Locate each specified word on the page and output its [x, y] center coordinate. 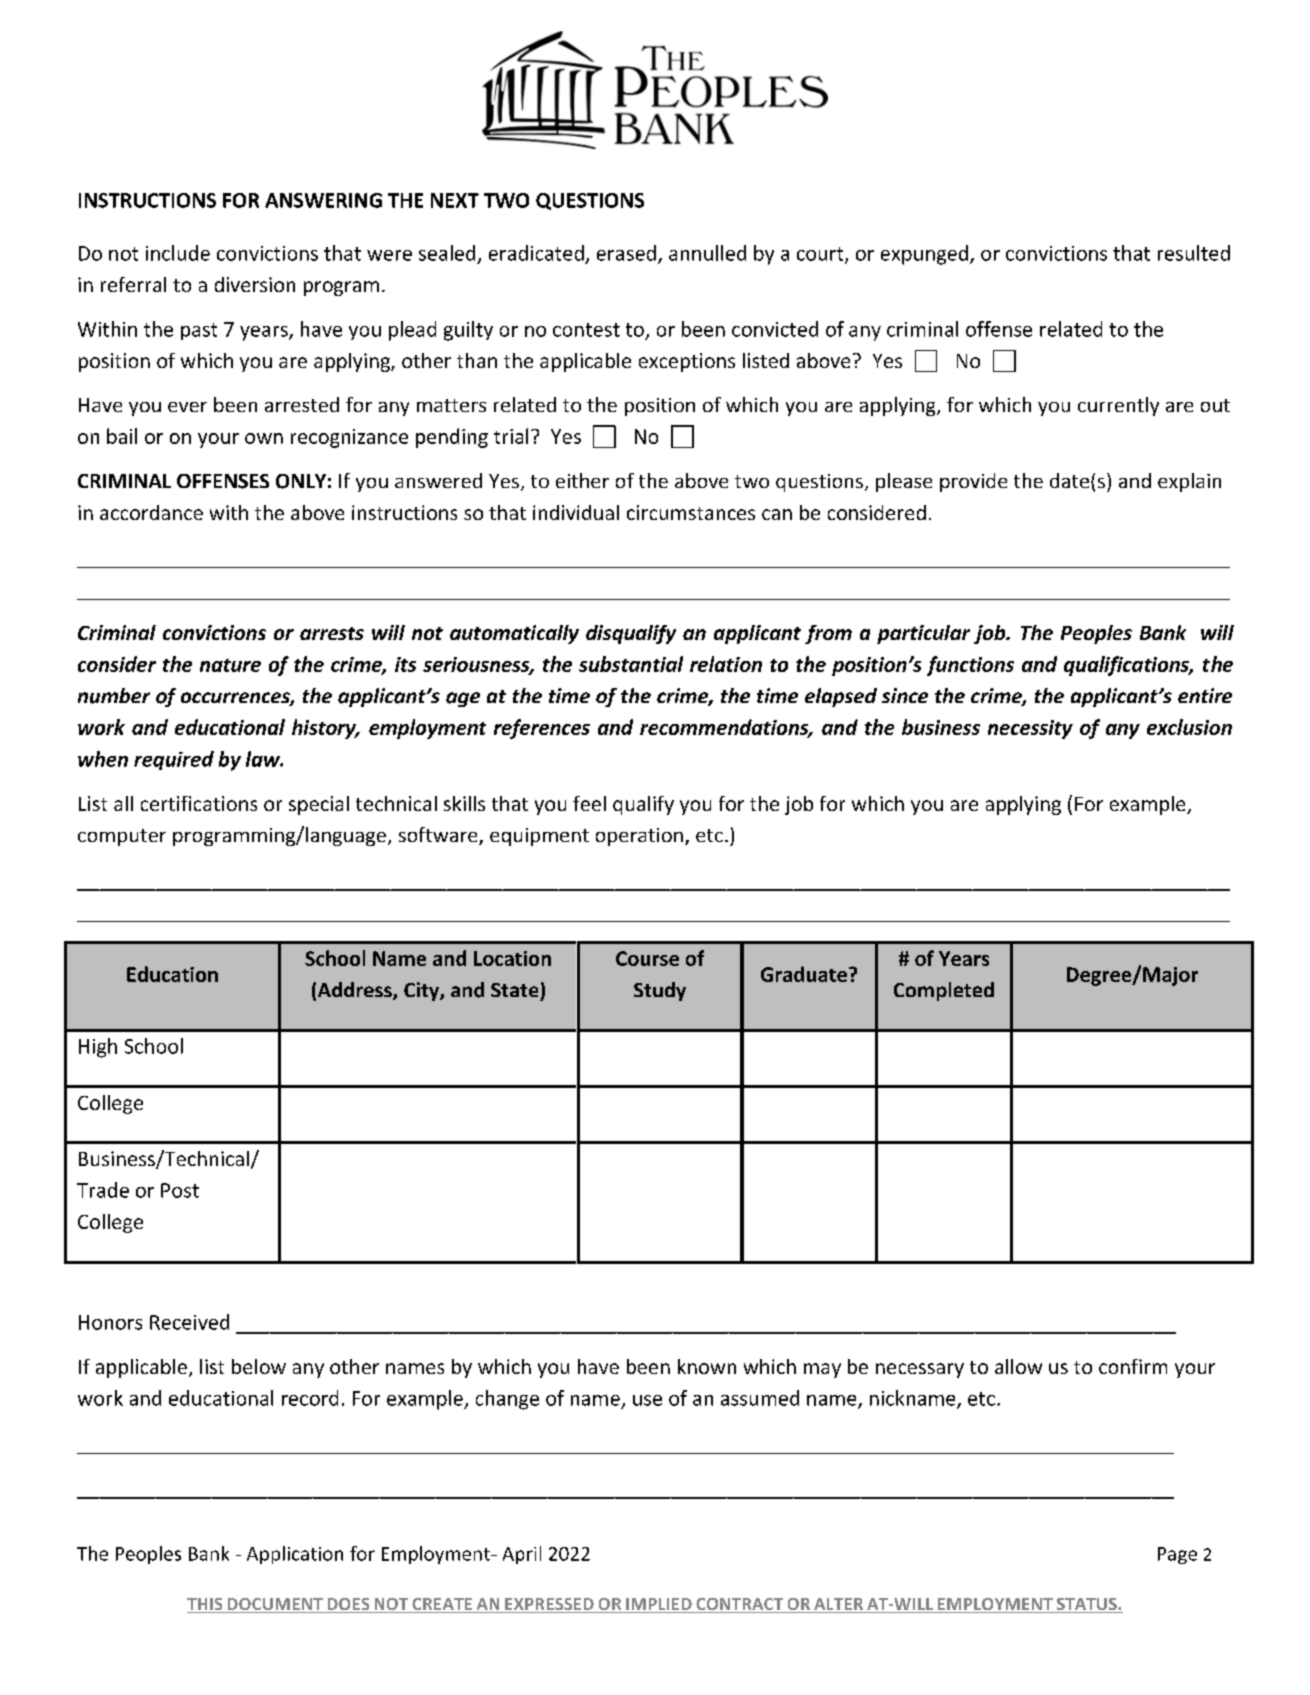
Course [647, 958]
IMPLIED [659, 1605]
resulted [1194, 253]
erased [626, 253]
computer [122, 837]
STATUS [1086, 1605]
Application [295, 1555]
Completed [944, 991]
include [178, 253]
